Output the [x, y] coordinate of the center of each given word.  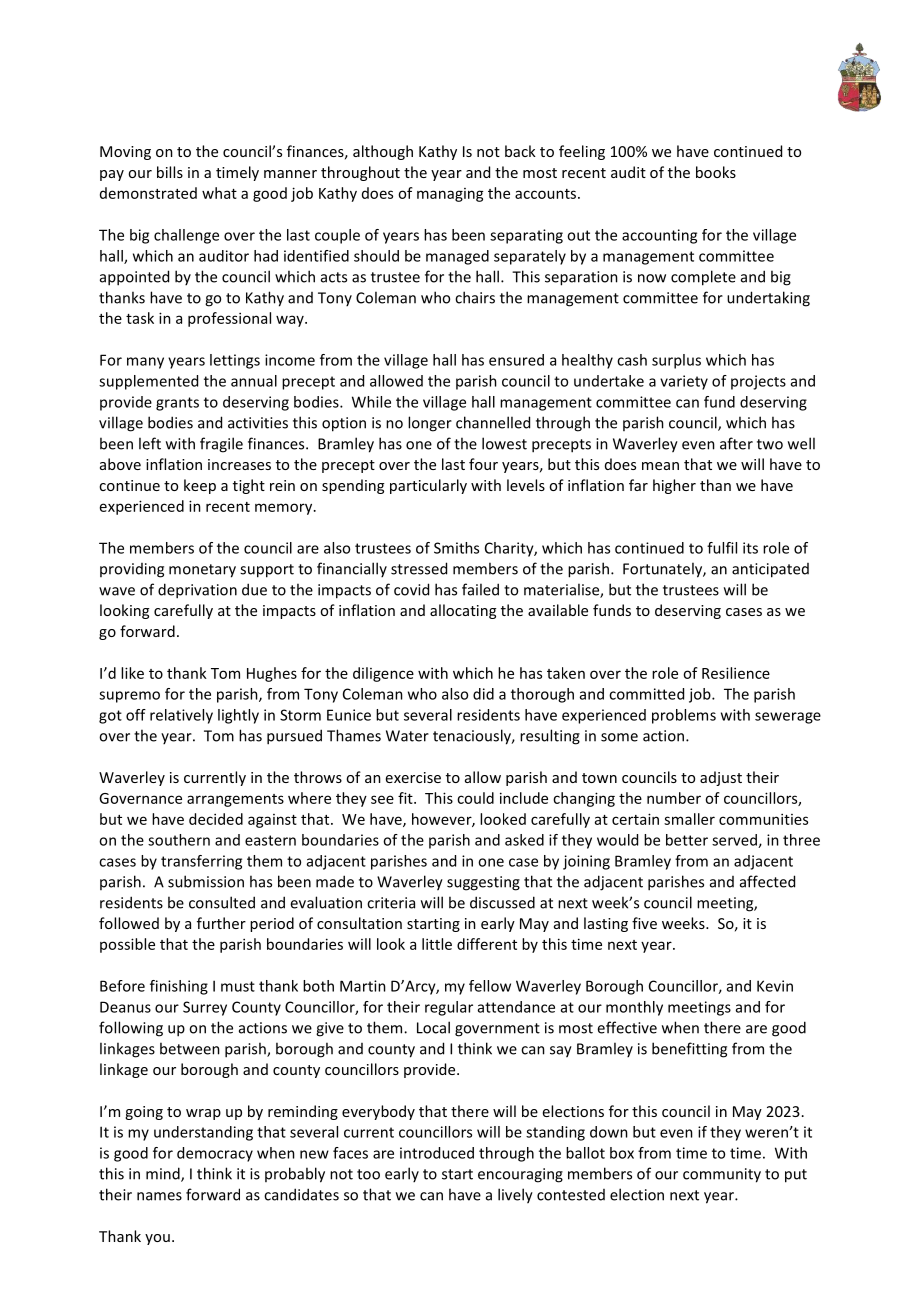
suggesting [483, 883]
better [687, 840]
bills [170, 172]
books [716, 172]
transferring [201, 862]
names [159, 1196]
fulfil [722, 548]
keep [200, 486]
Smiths [456, 548]
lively [515, 1196]
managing [450, 195]
